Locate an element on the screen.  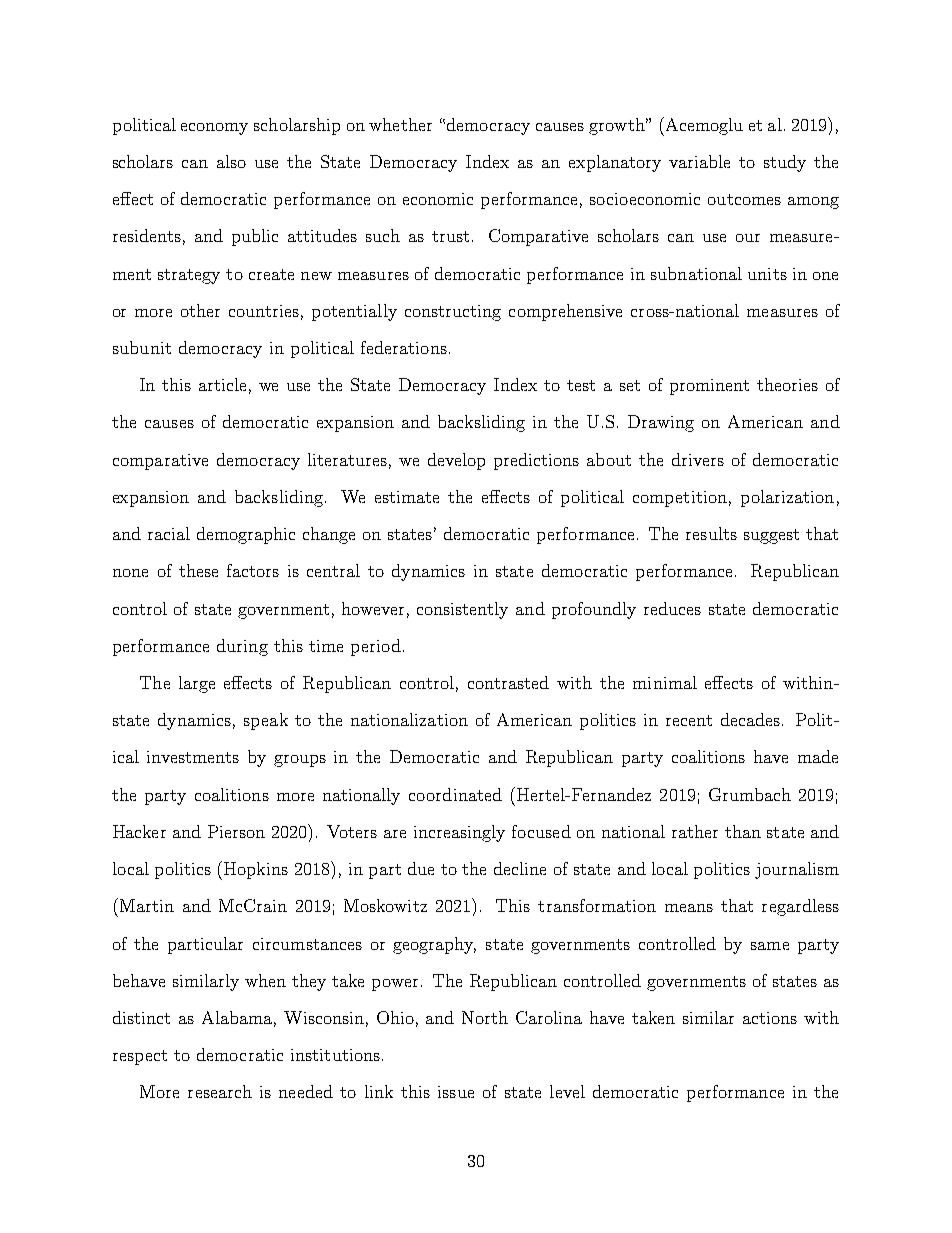
demographic is located at coordinates (246, 535).
